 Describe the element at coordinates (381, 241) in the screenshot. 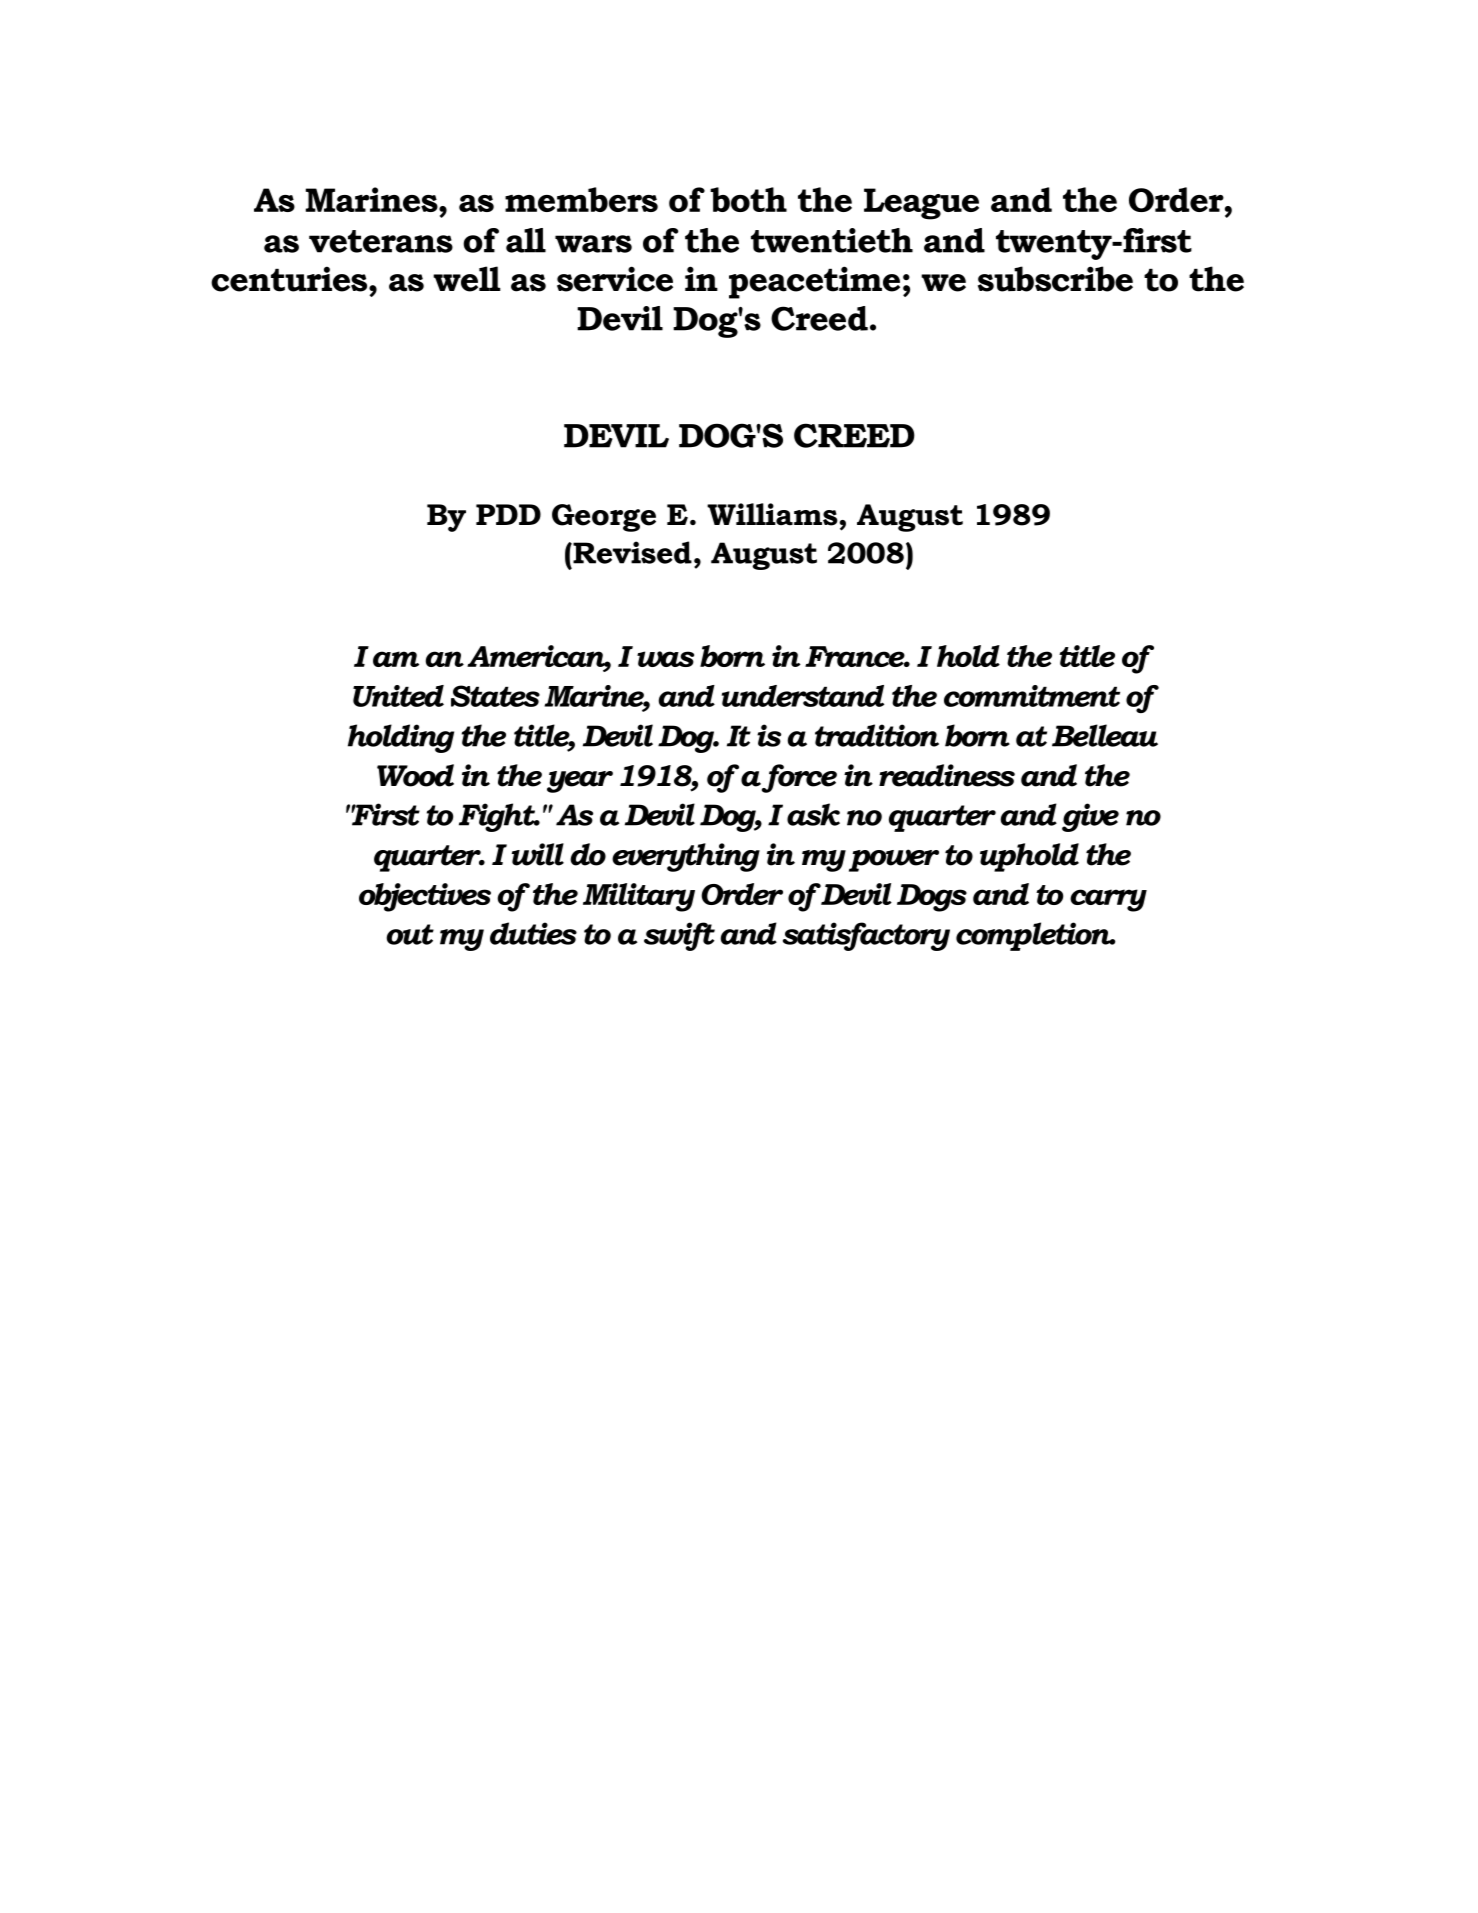

I see `veterans` at that location.
